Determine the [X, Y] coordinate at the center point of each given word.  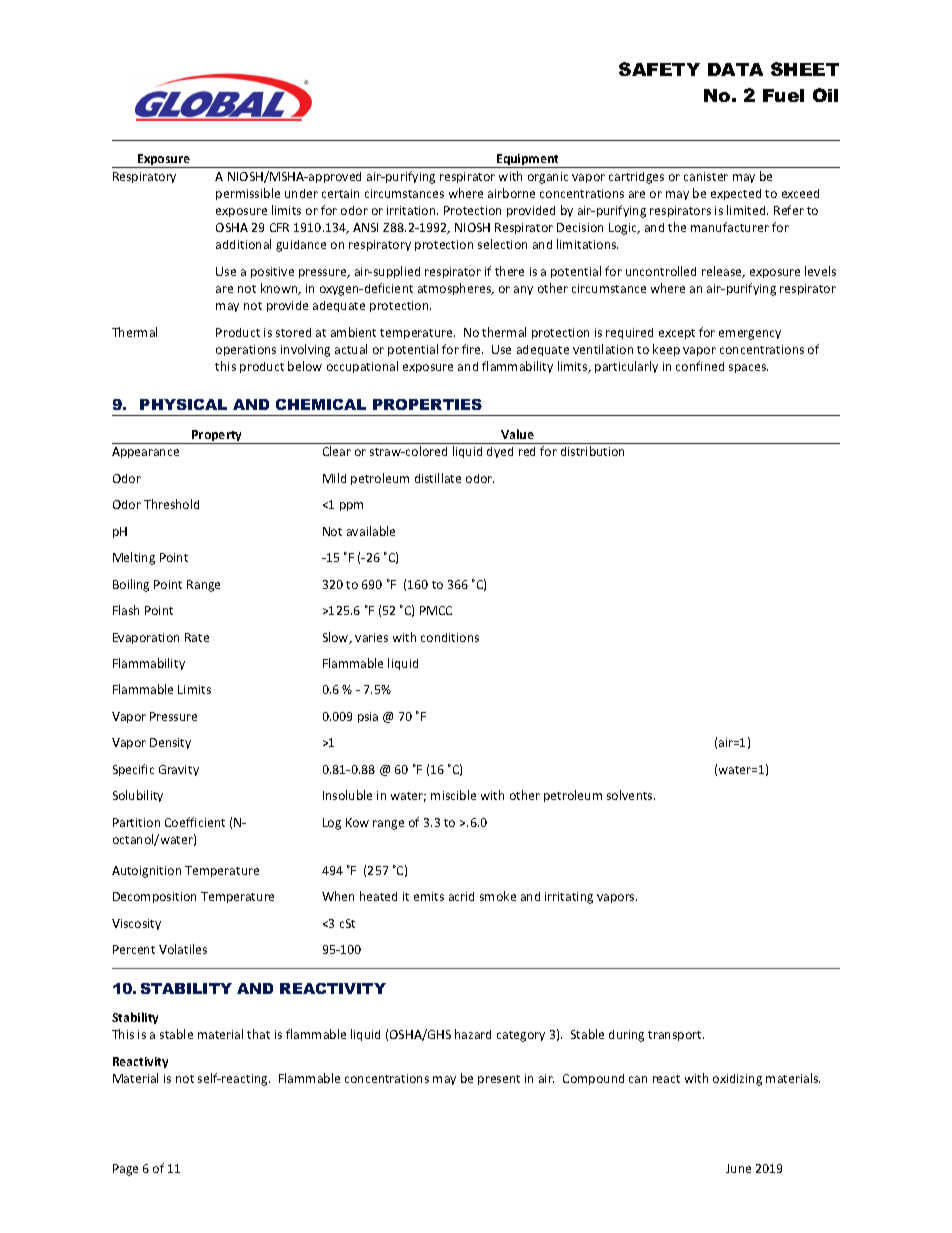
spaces [748, 368]
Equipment [528, 161]
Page [125, 1170]
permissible [248, 194]
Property [217, 437]
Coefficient [195, 822]
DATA [735, 69]
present [499, 1080]
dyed [500, 452]
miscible [453, 795]
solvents [631, 795]
